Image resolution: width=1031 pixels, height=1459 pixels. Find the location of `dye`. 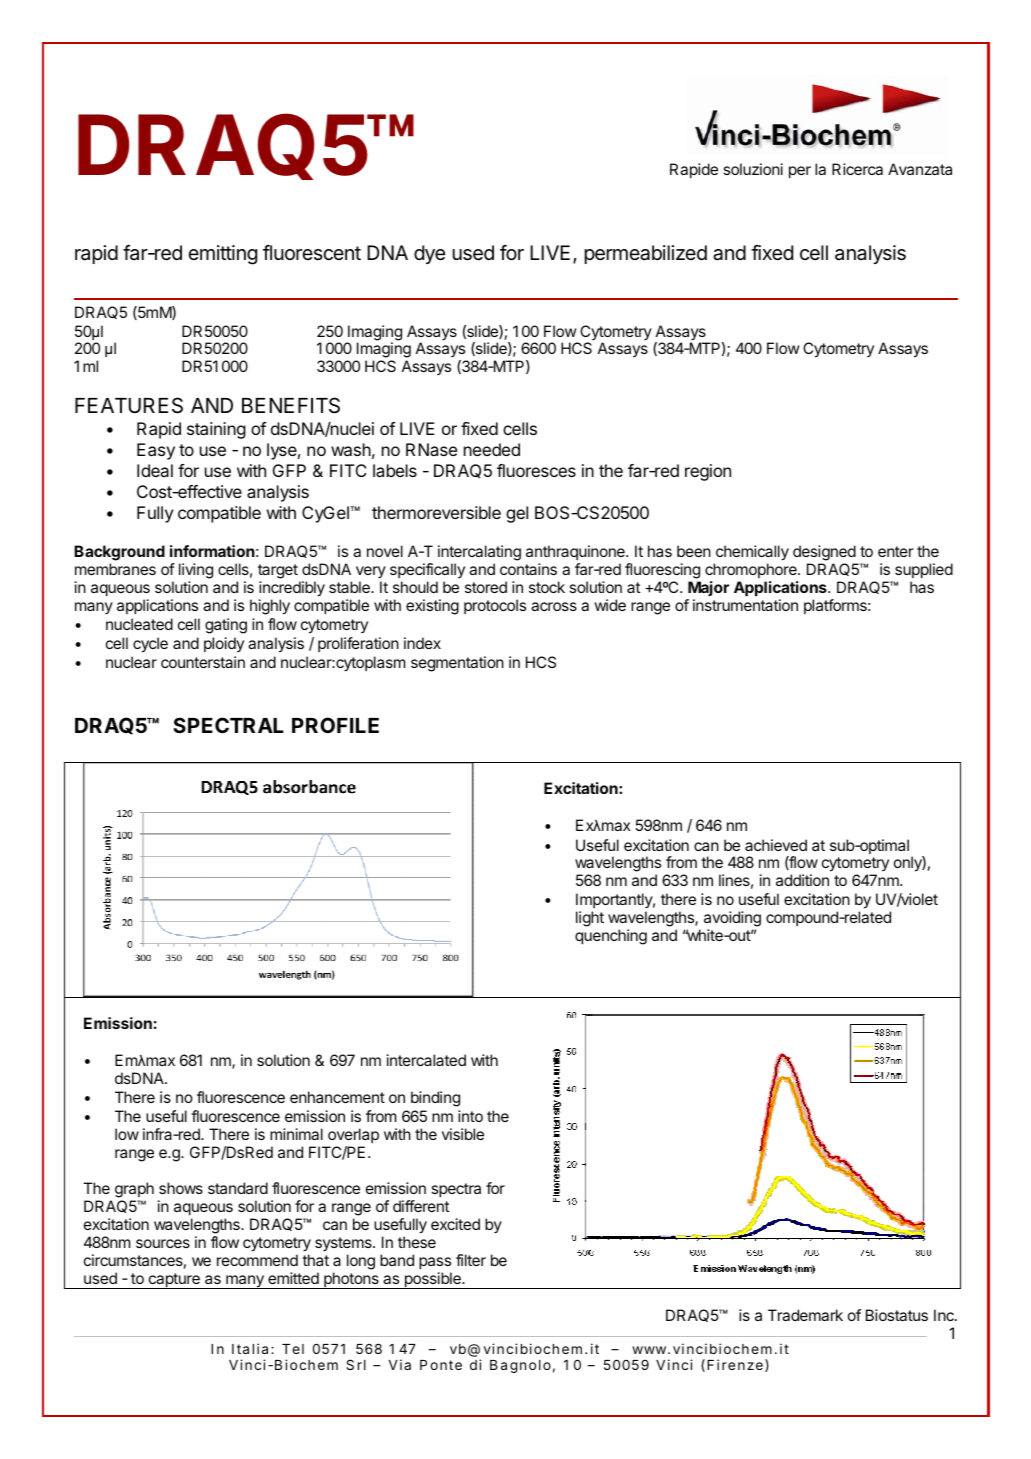

dye is located at coordinates (429, 254).
